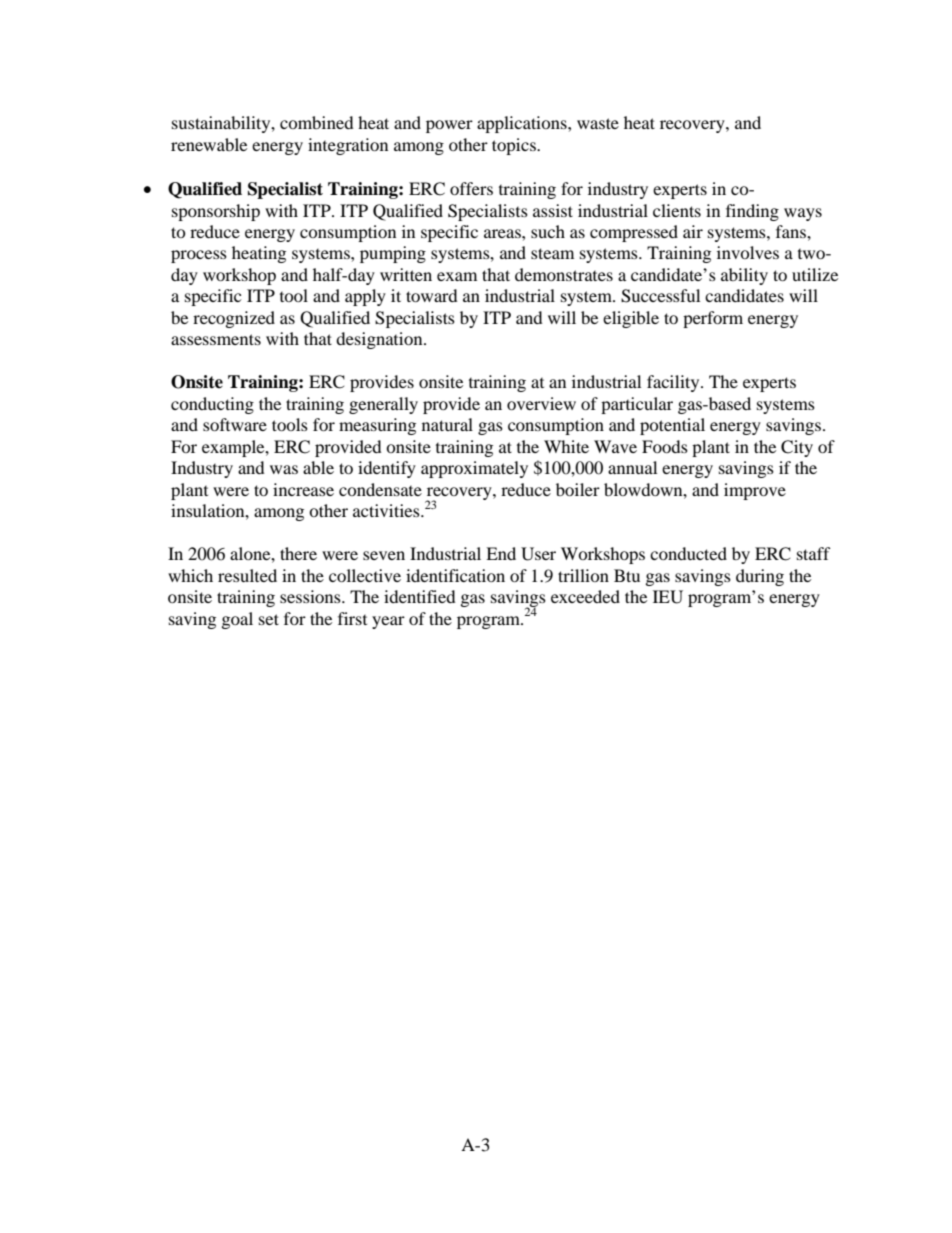 Image resolution: width=952 pixels, height=1233 pixels. Describe the element at coordinates (235, 424) in the page. I see `software` at that location.
